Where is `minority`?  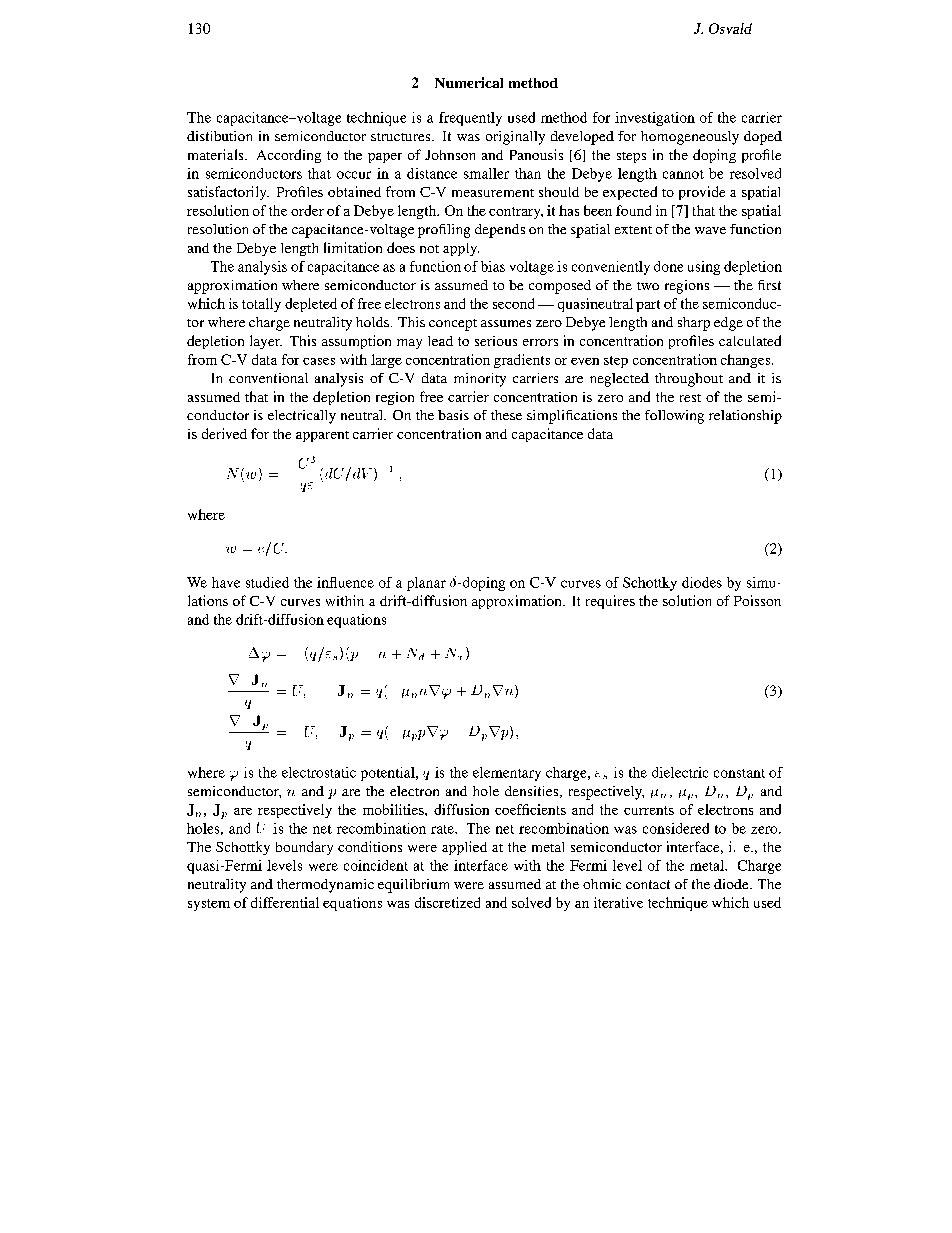 minority is located at coordinates (480, 380).
